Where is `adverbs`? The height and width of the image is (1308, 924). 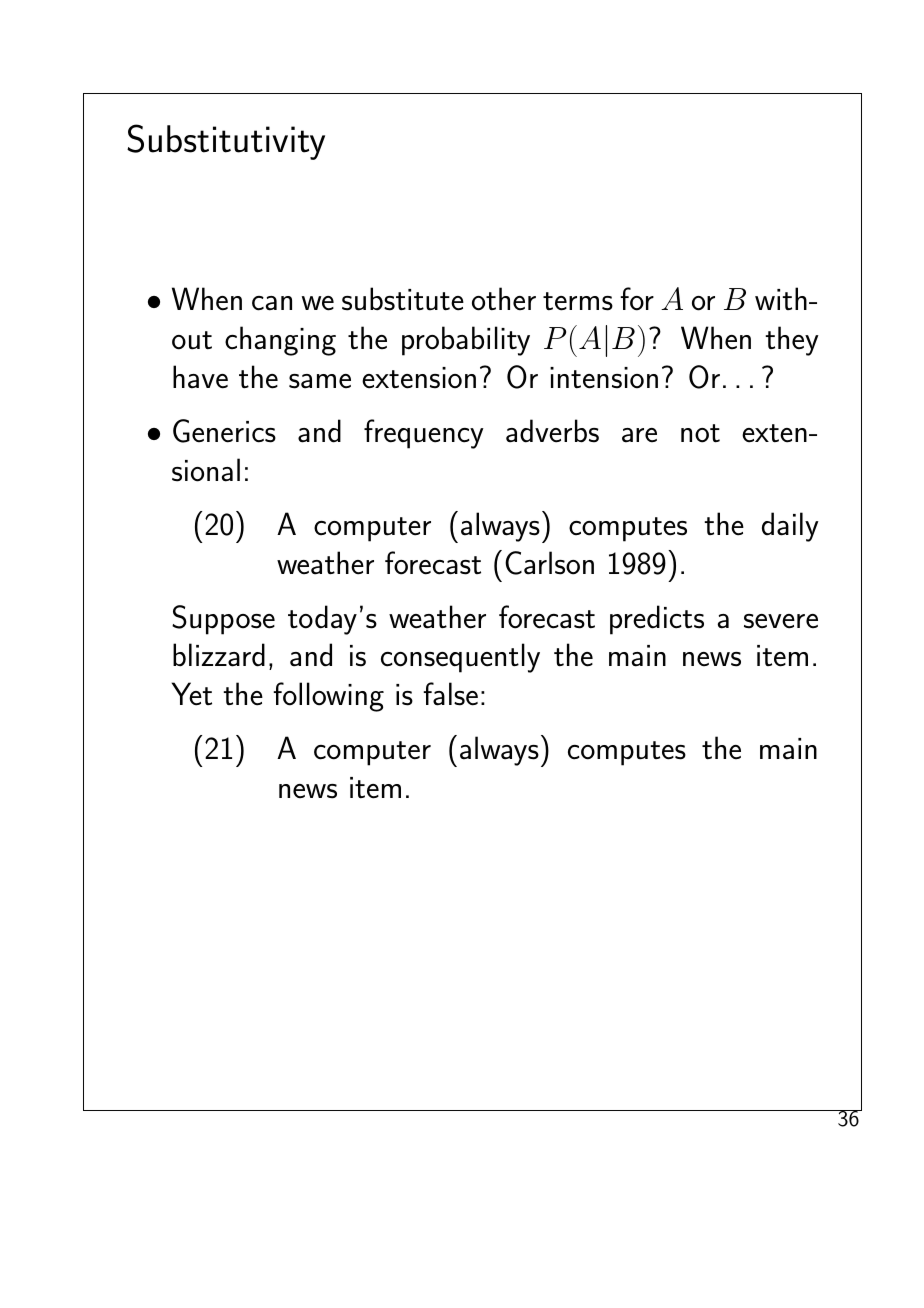
adverbs is located at coordinates (552, 431).
